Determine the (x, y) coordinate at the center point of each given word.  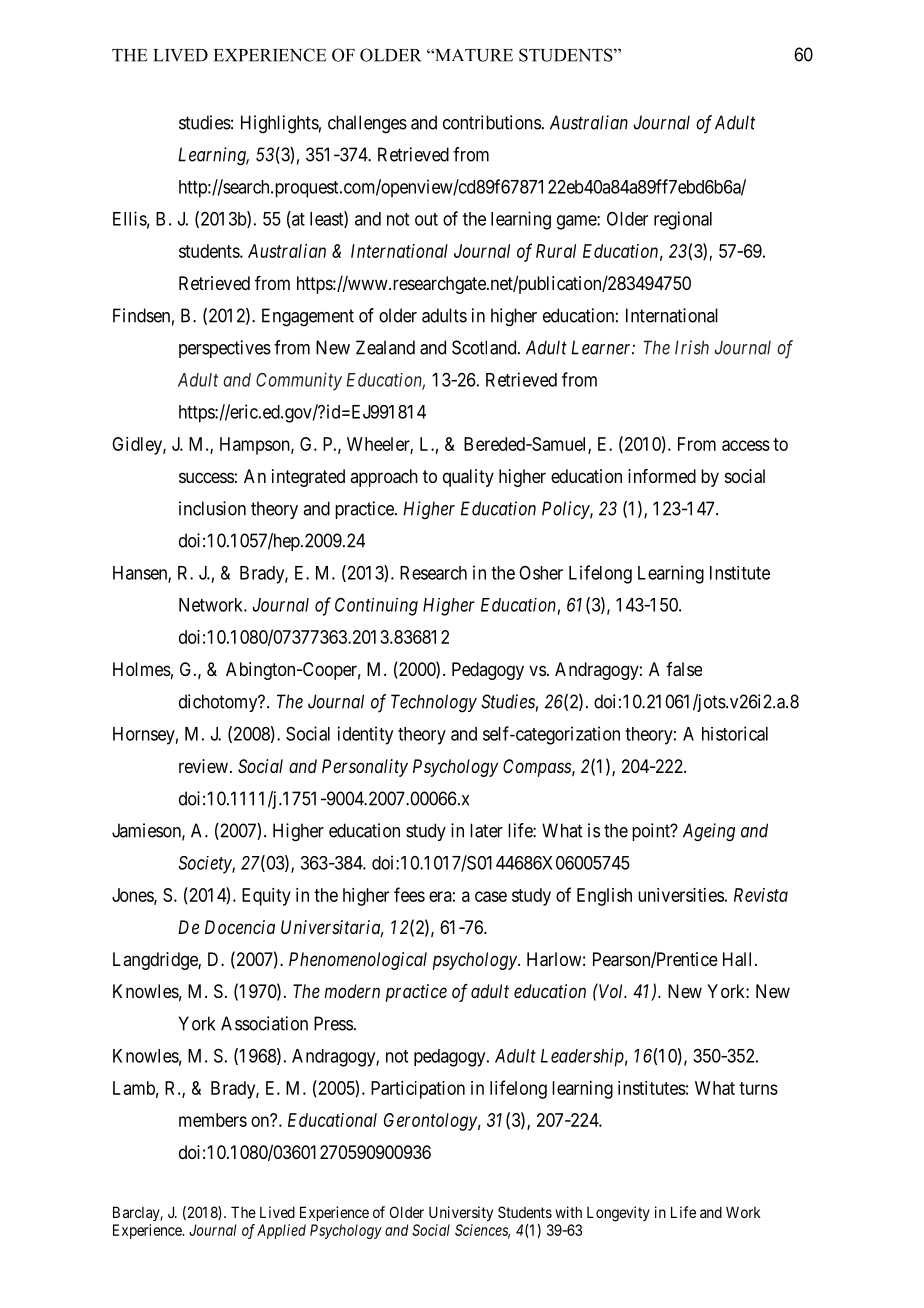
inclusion (212, 508)
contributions (492, 122)
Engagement (308, 317)
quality (468, 478)
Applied (281, 1231)
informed (662, 476)
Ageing (709, 832)
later (486, 830)
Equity (266, 897)
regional (683, 220)
